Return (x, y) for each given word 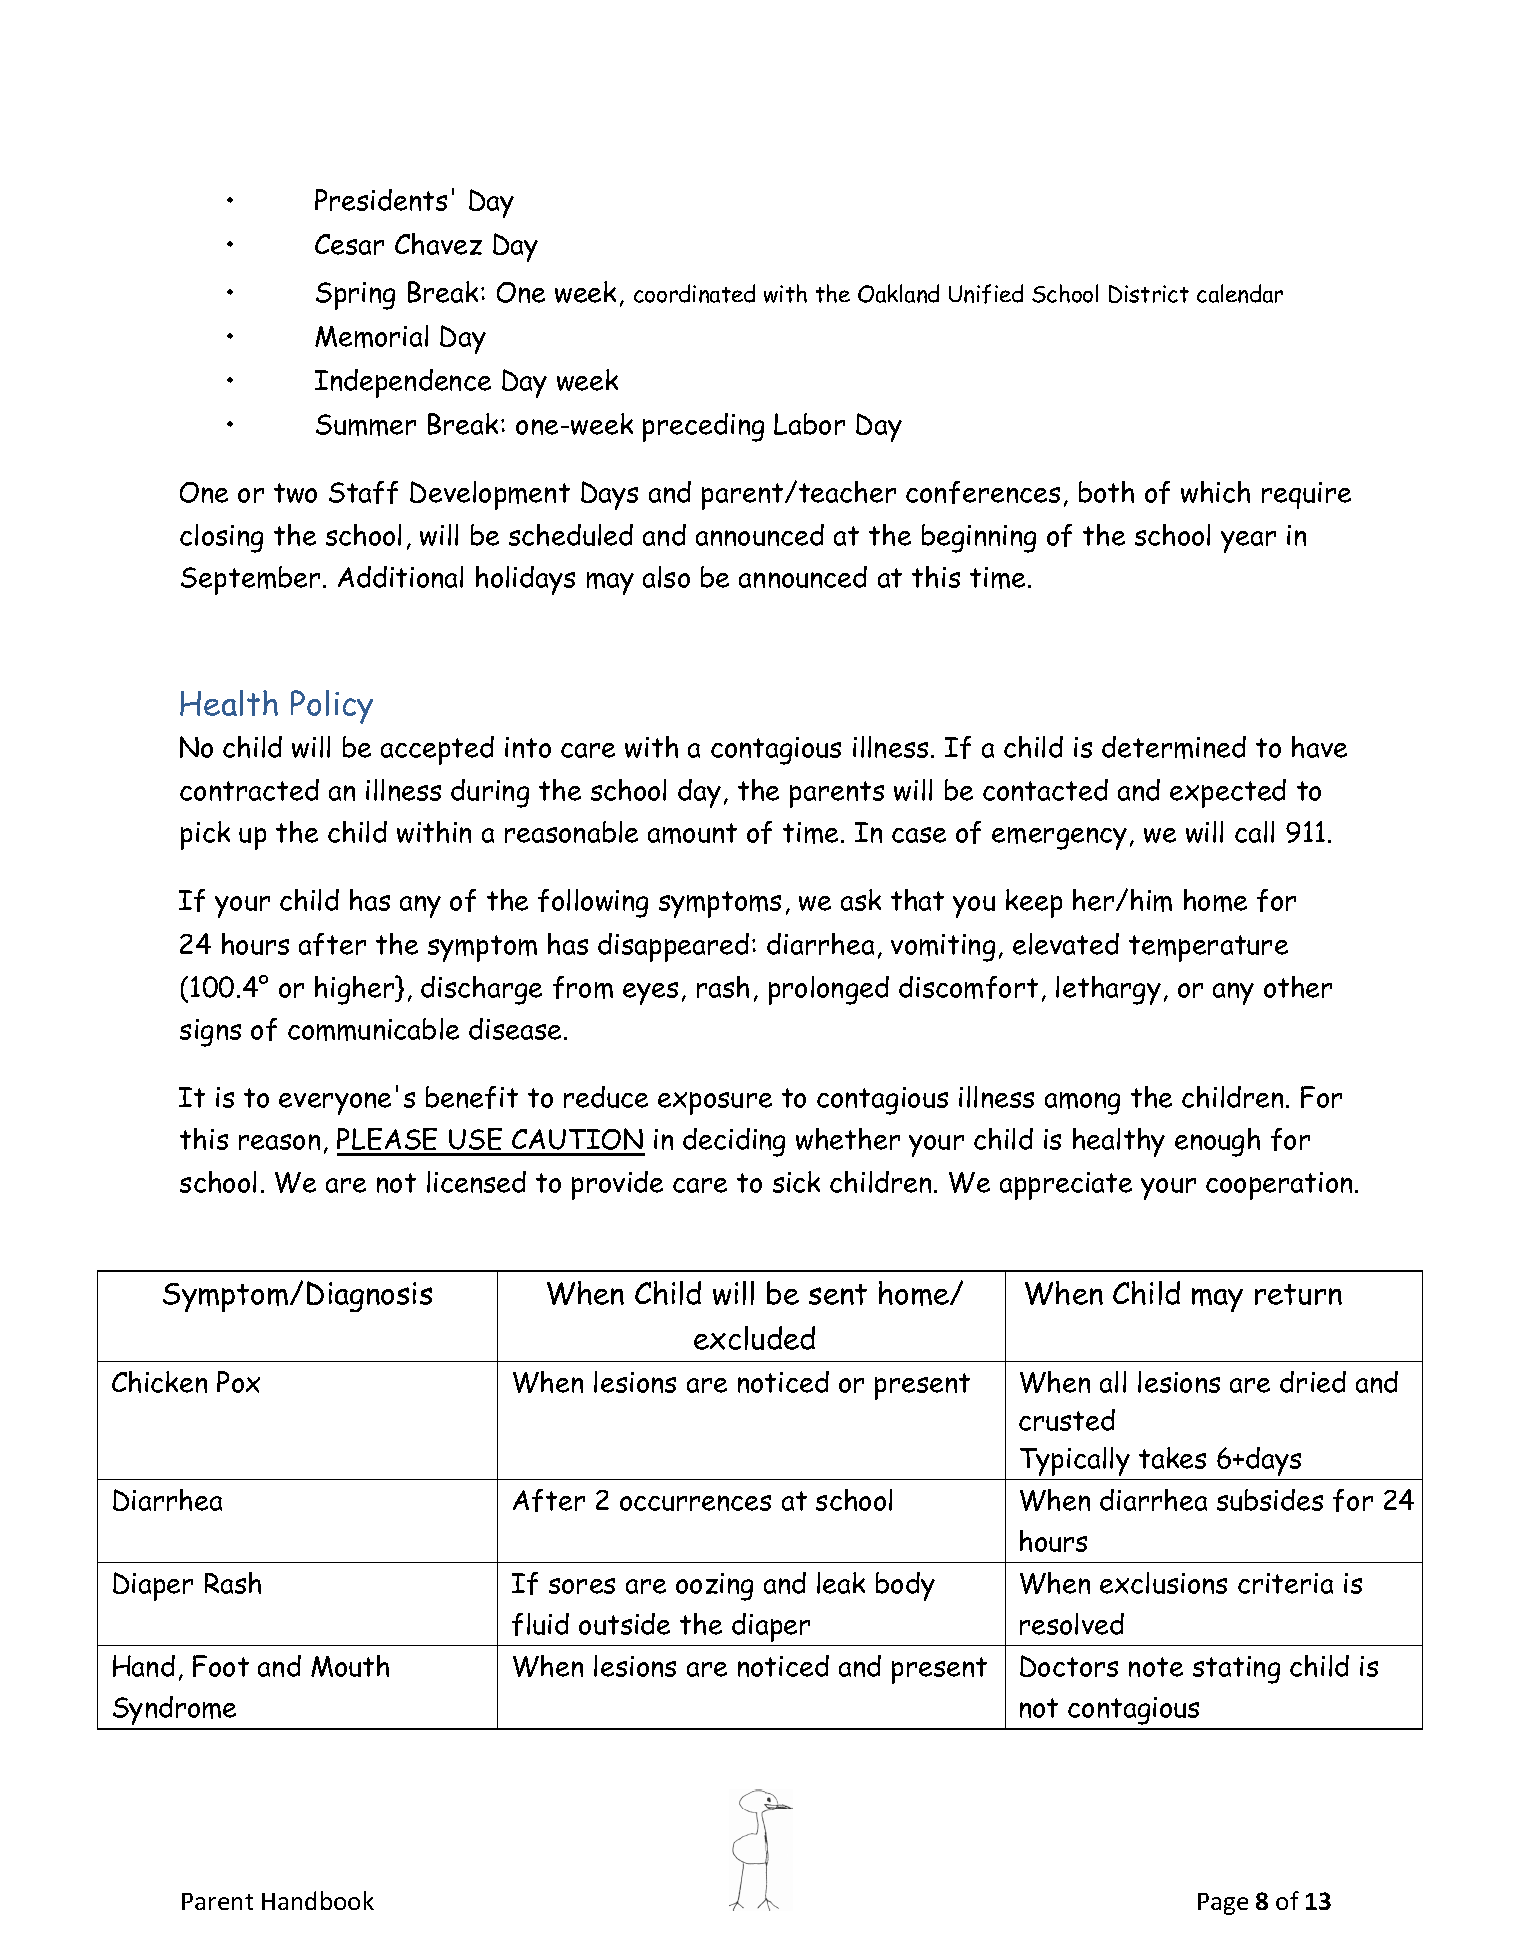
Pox (238, 1382)
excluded (754, 1338)
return (1298, 1294)
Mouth (350, 1666)
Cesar (349, 244)
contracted (249, 790)
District (1149, 294)
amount (692, 833)
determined (1174, 747)
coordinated (694, 293)
